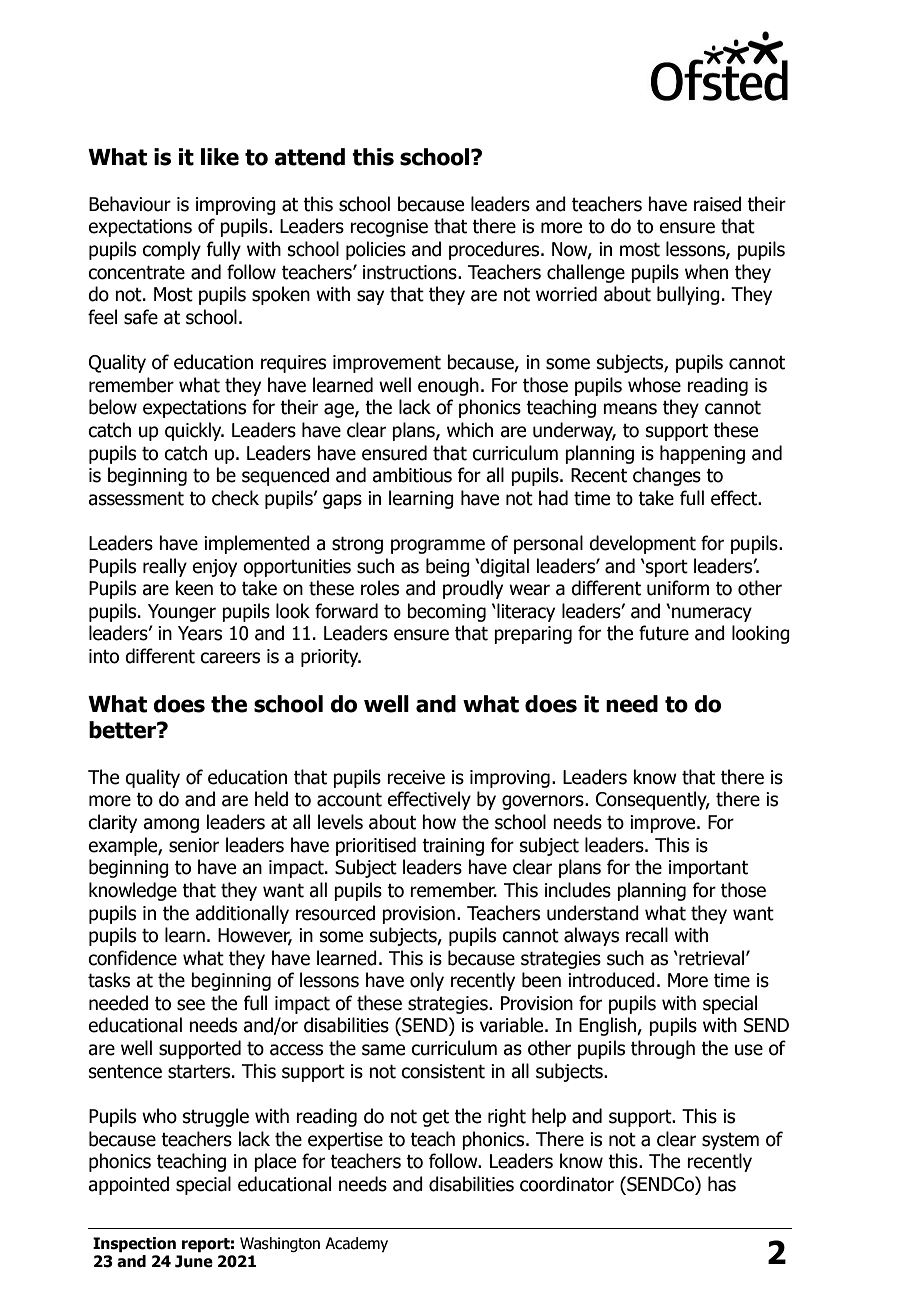  Describe the element at coordinates (191, 1005) in the screenshot. I see `see` at that location.
